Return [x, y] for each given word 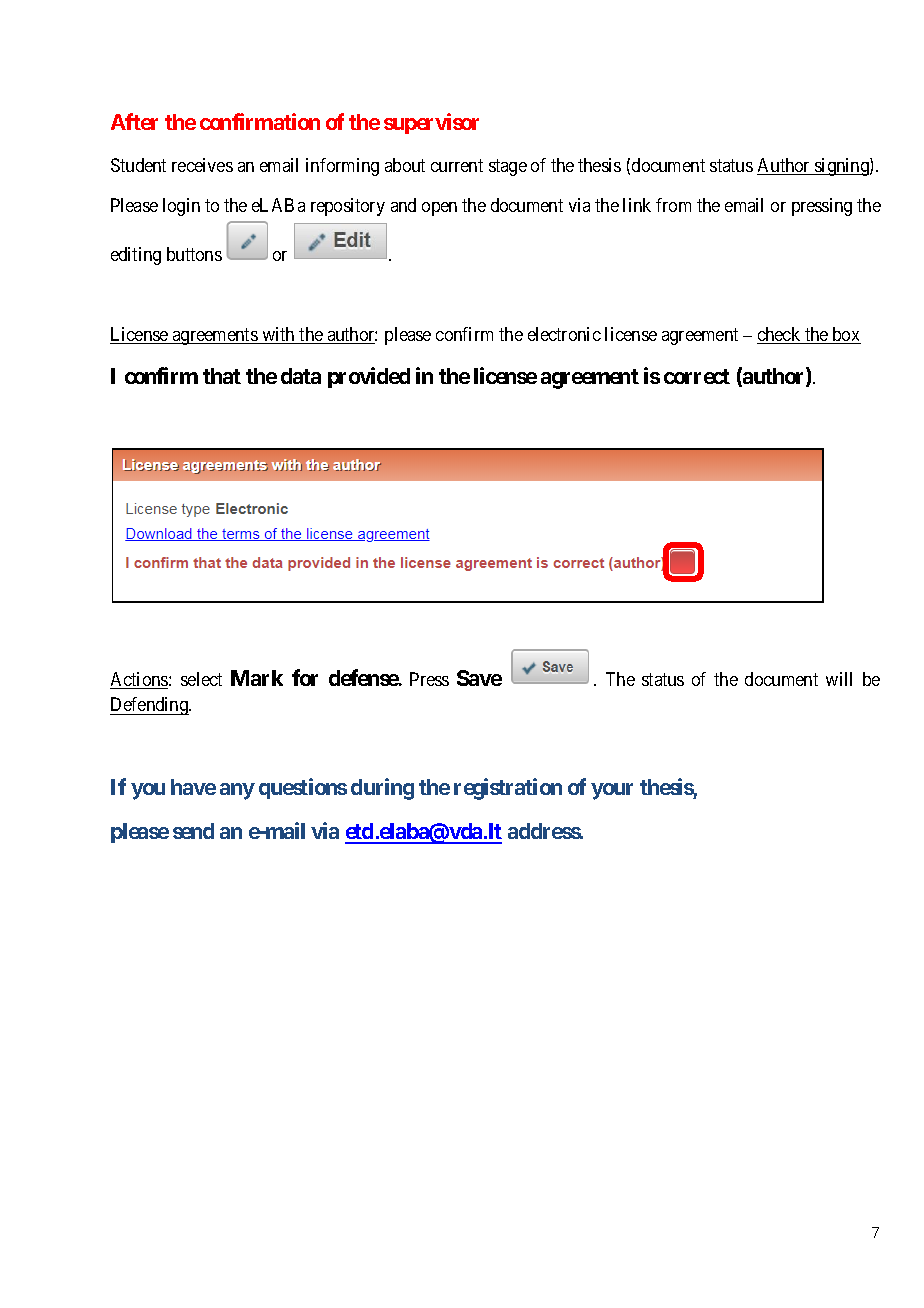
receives [202, 165]
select [201, 679]
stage [508, 167]
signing [842, 167]
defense [364, 677]
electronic [564, 334]
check [780, 335]
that [222, 376]
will [839, 679]
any [237, 791]
